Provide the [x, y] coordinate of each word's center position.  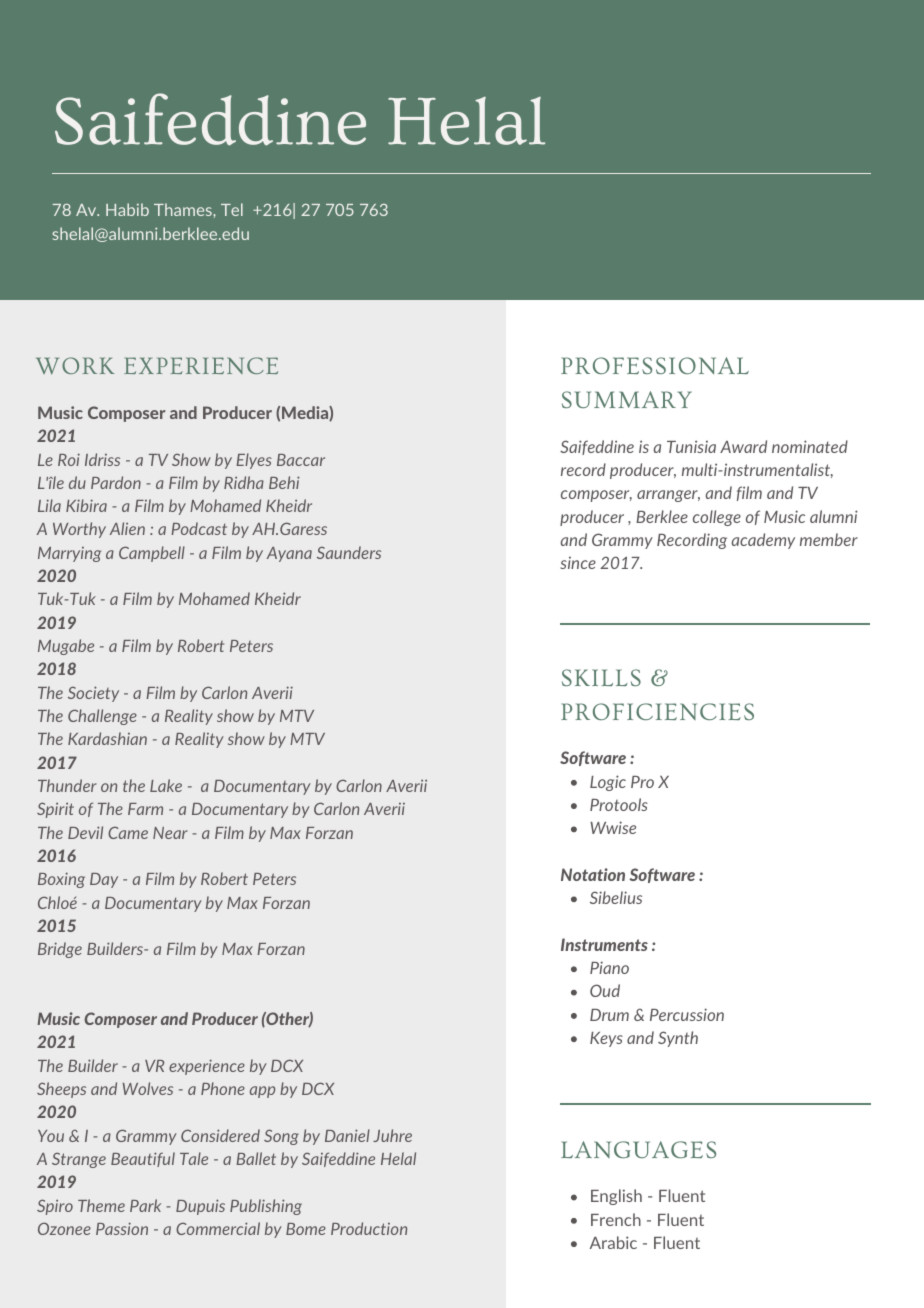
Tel [232, 209]
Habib [127, 209]
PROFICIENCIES [657, 711]
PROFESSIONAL [655, 365]
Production [369, 1228]
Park [145, 1205]
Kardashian [107, 738]
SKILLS [601, 677]
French [616, 1219]
